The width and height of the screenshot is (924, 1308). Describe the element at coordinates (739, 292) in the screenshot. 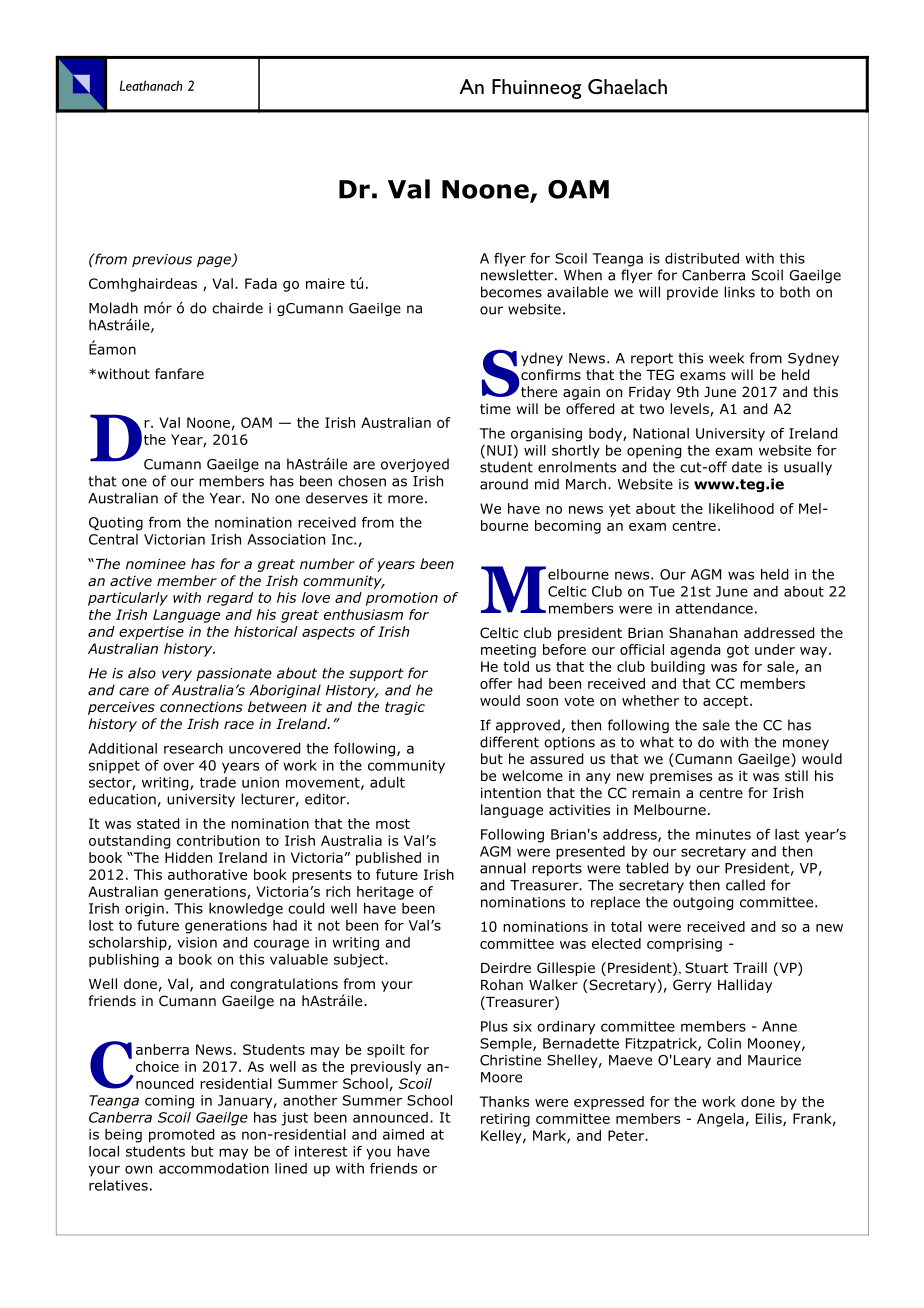

I see `links` at that location.
